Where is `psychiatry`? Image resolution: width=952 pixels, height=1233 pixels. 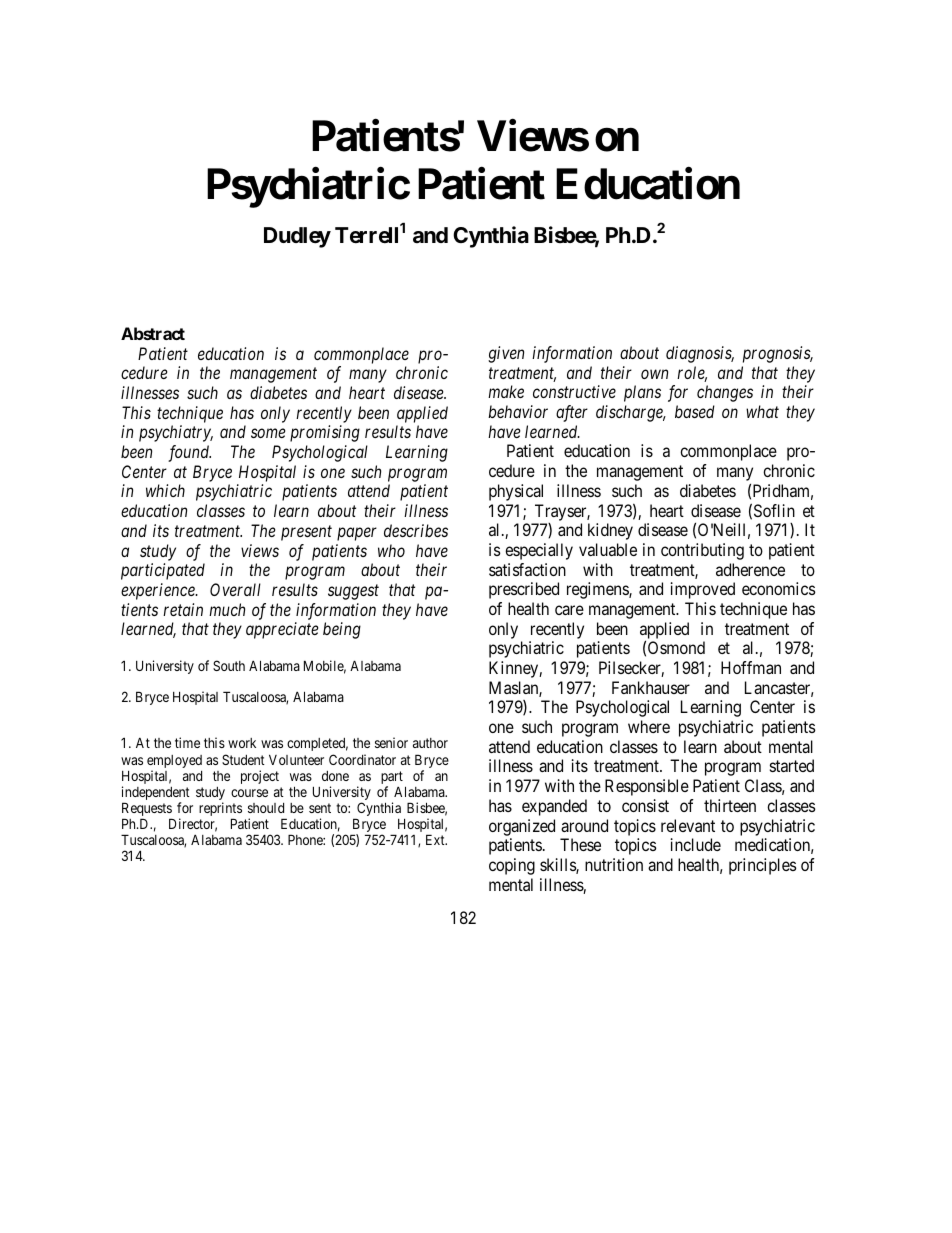 psychiatry is located at coordinates (176, 433).
